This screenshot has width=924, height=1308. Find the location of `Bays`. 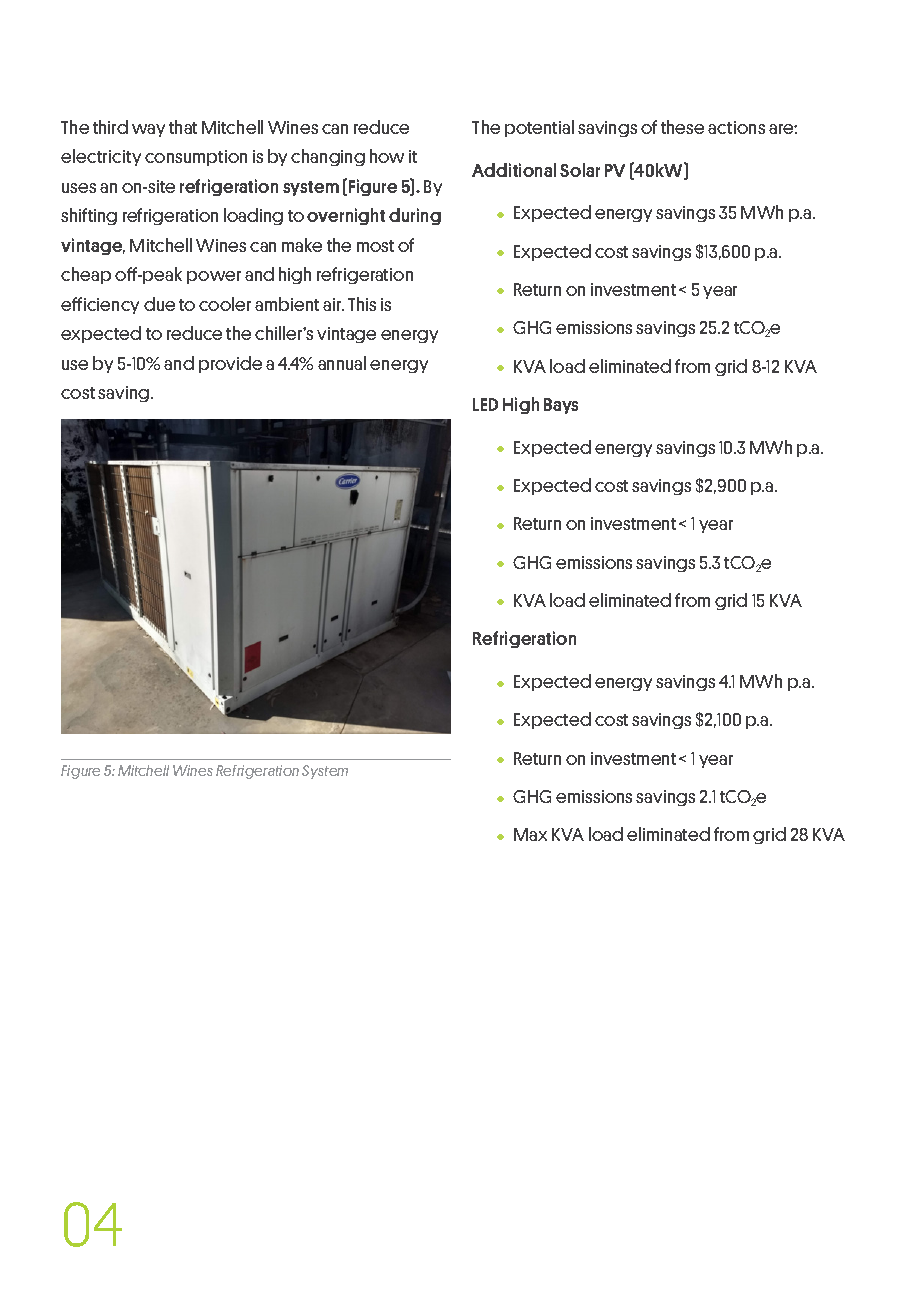

Bays is located at coordinates (561, 406).
